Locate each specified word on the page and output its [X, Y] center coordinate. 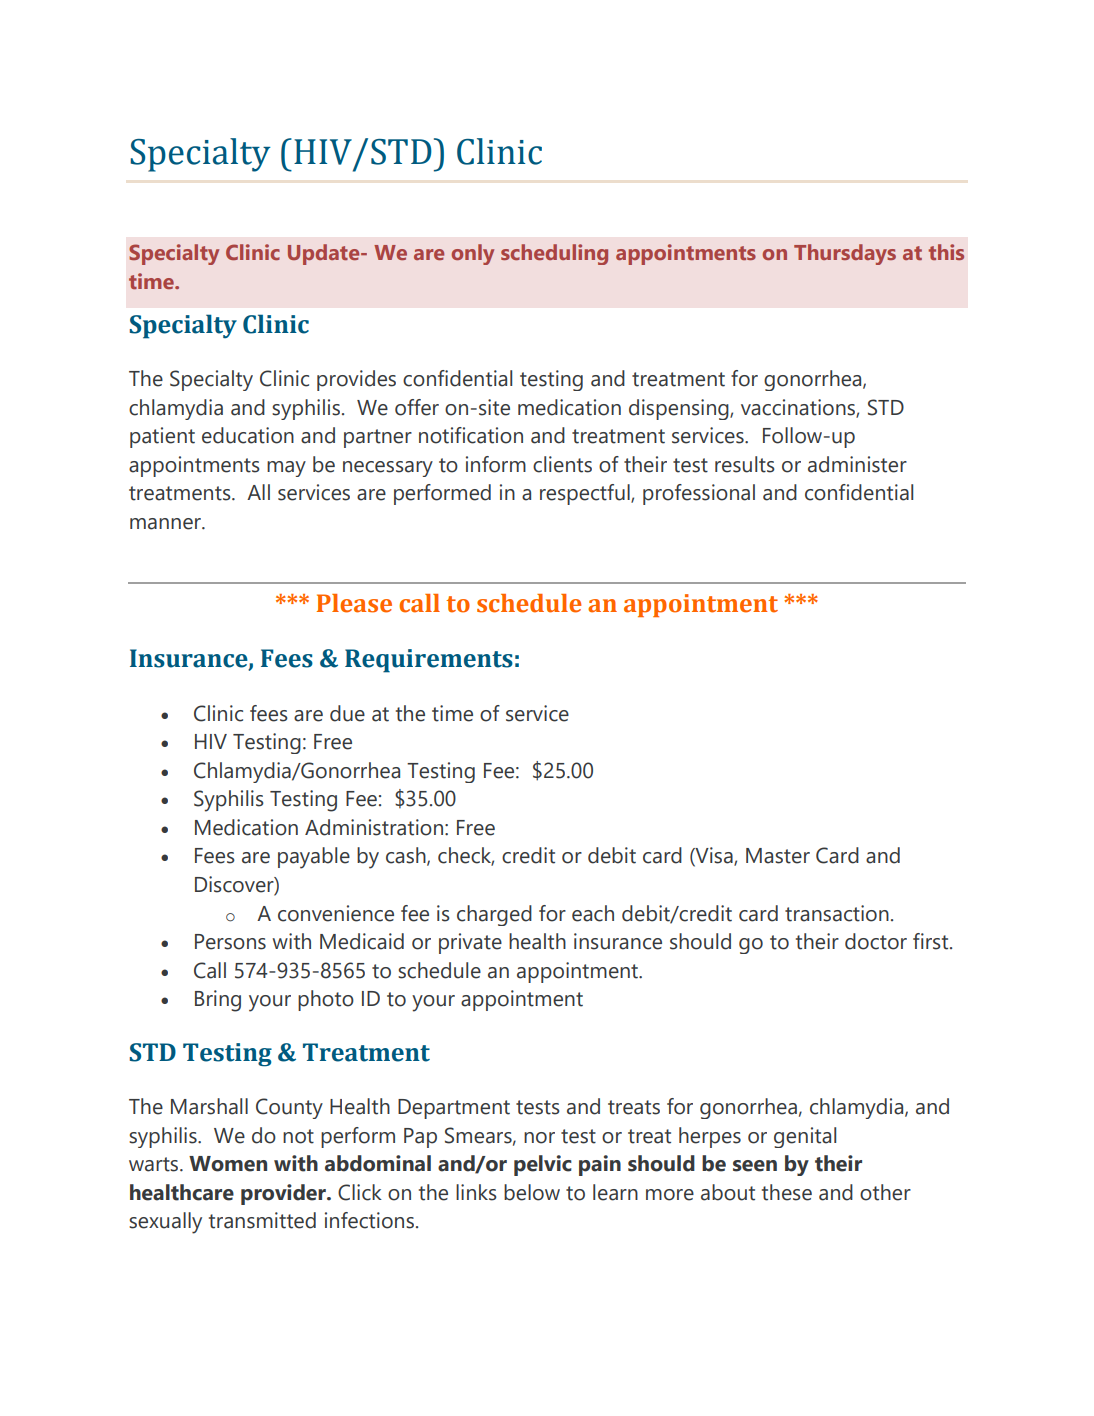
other [885, 1192]
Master [778, 856]
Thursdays [845, 254]
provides [356, 380]
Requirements [429, 661]
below [532, 1192]
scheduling [554, 254]
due [347, 713]
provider [284, 1194]
